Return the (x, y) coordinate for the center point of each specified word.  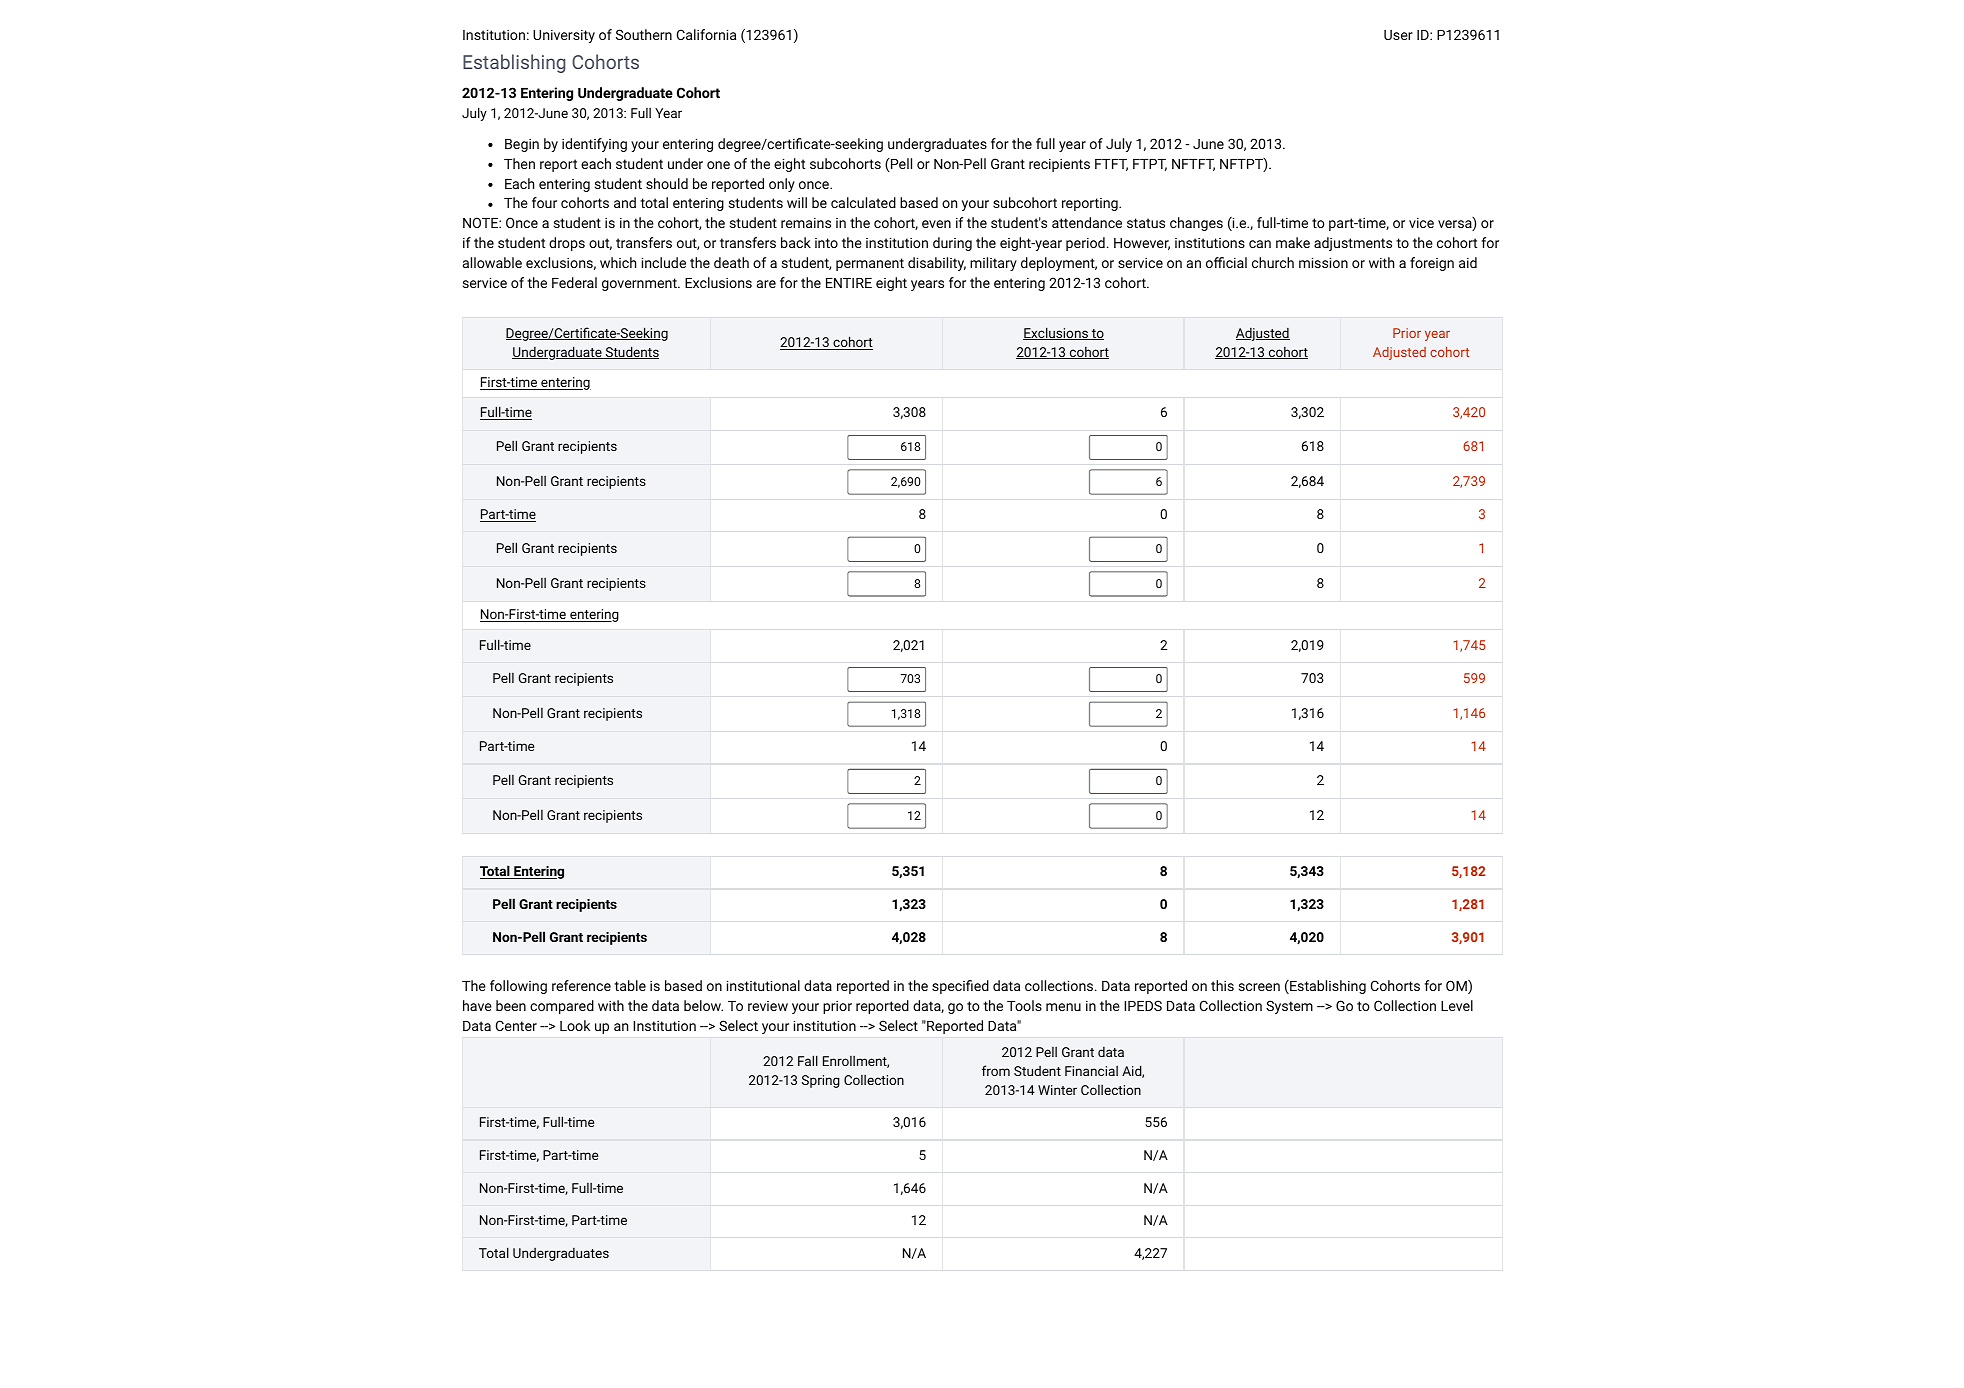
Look (575, 1025)
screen (1259, 987)
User (1398, 35)
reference (581, 985)
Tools (1024, 1005)
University (564, 36)
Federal (574, 282)
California (706, 34)
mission (1323, 262)
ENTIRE (849, 283)
